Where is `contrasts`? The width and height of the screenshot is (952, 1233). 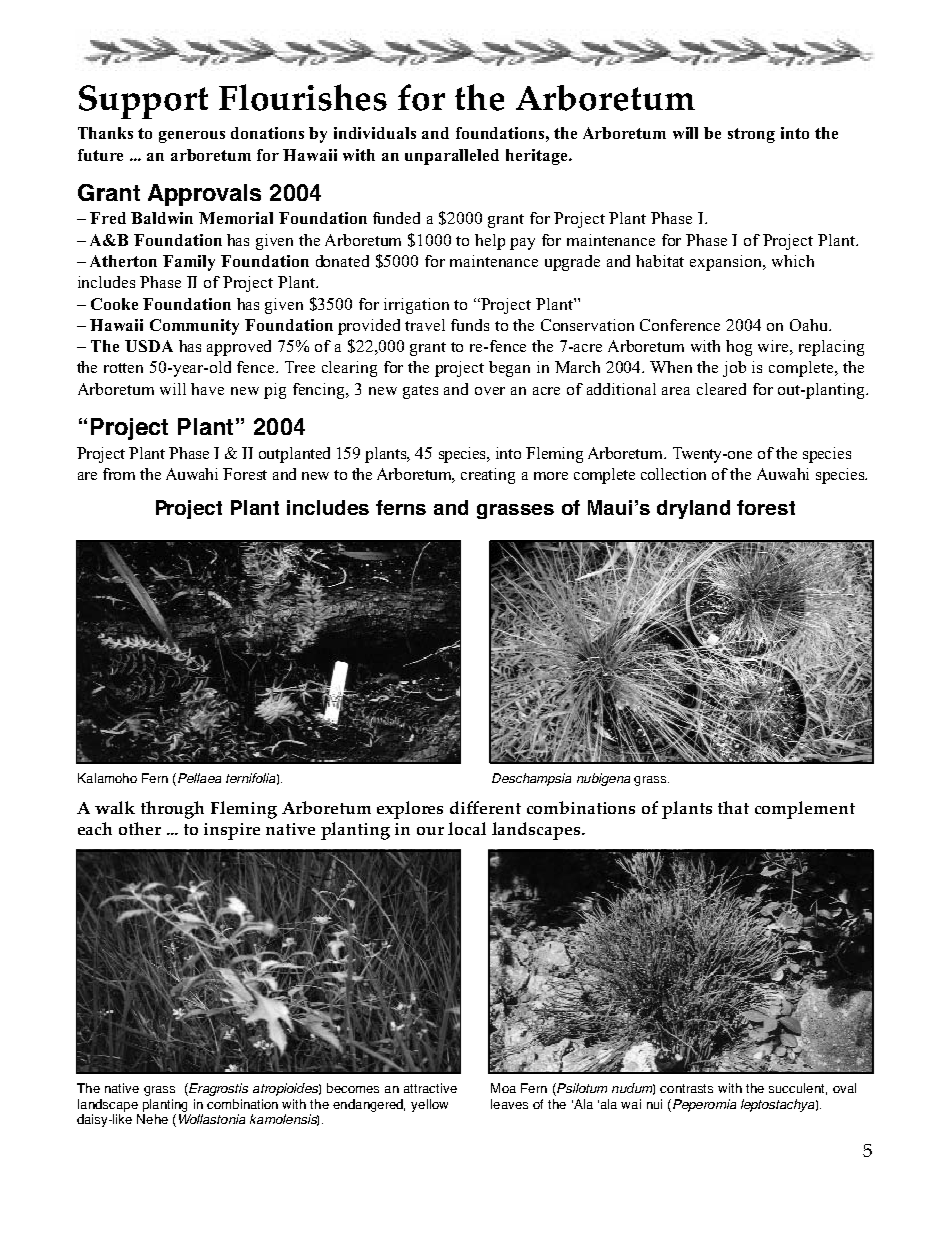 contrasts is located at coordinates (686, 1088).
